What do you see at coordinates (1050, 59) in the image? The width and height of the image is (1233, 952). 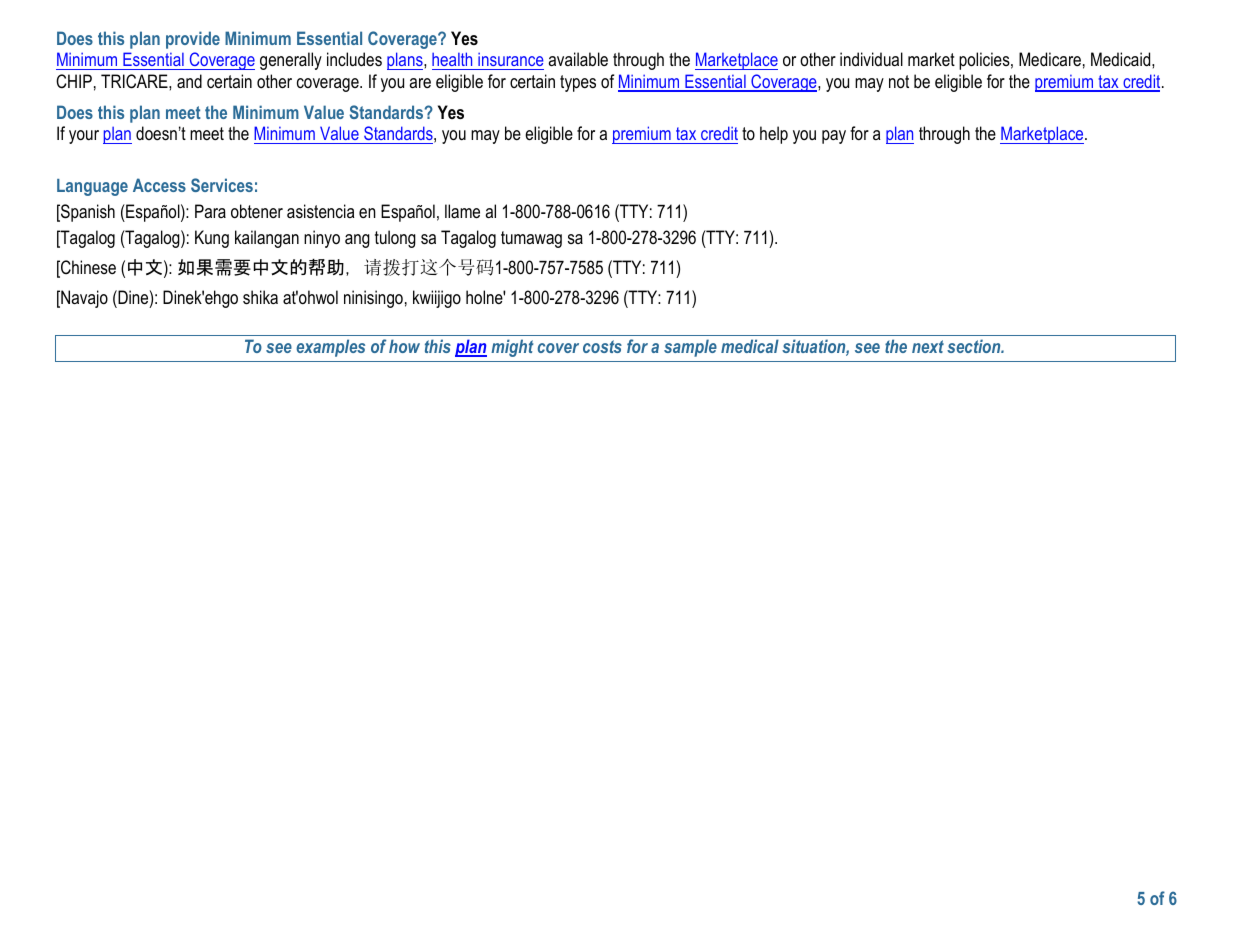 I see `Medicare` at bounding box center [1050, 59].
